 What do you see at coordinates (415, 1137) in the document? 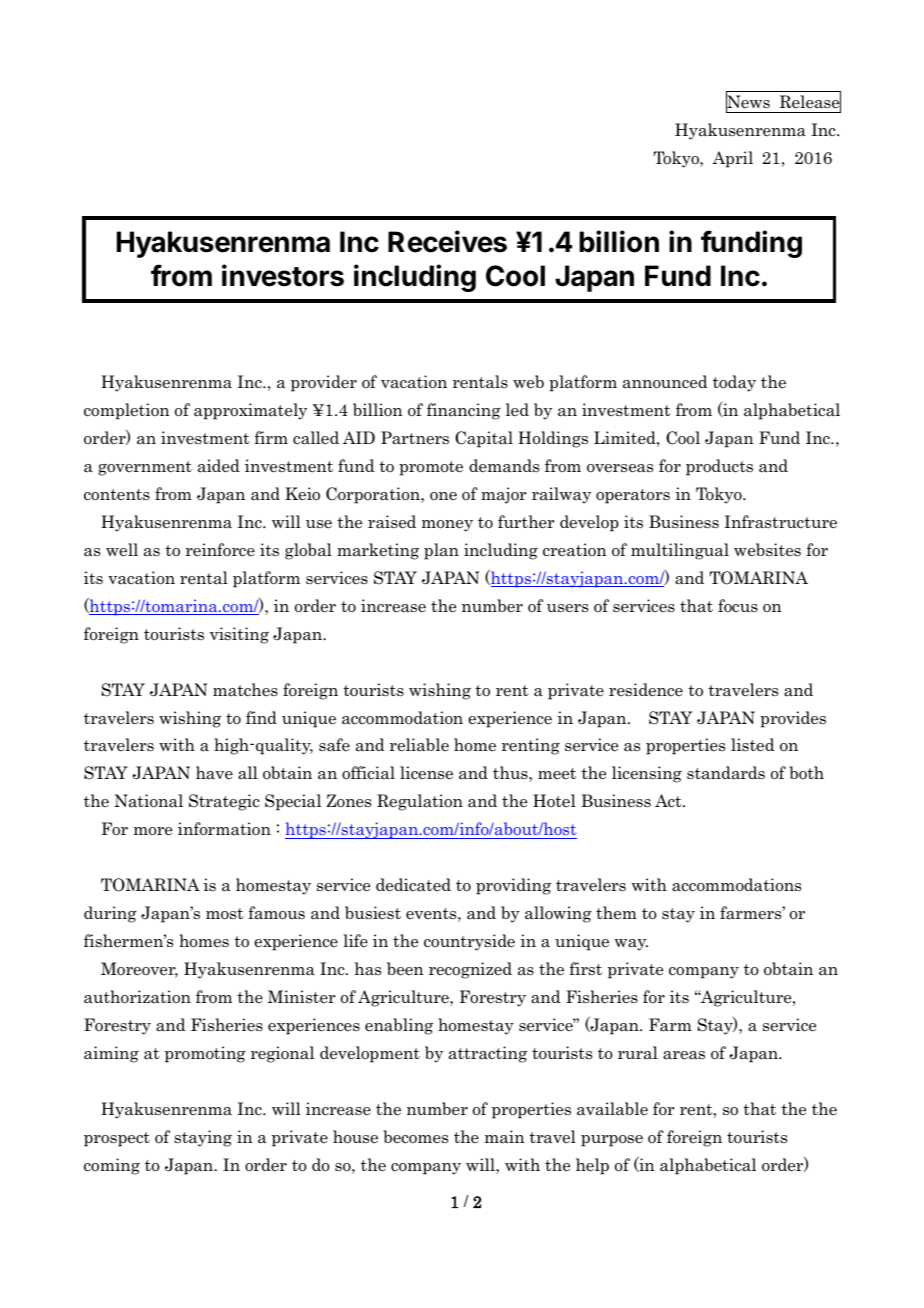
I see `becomes` at bounding box center [415, 1137].
